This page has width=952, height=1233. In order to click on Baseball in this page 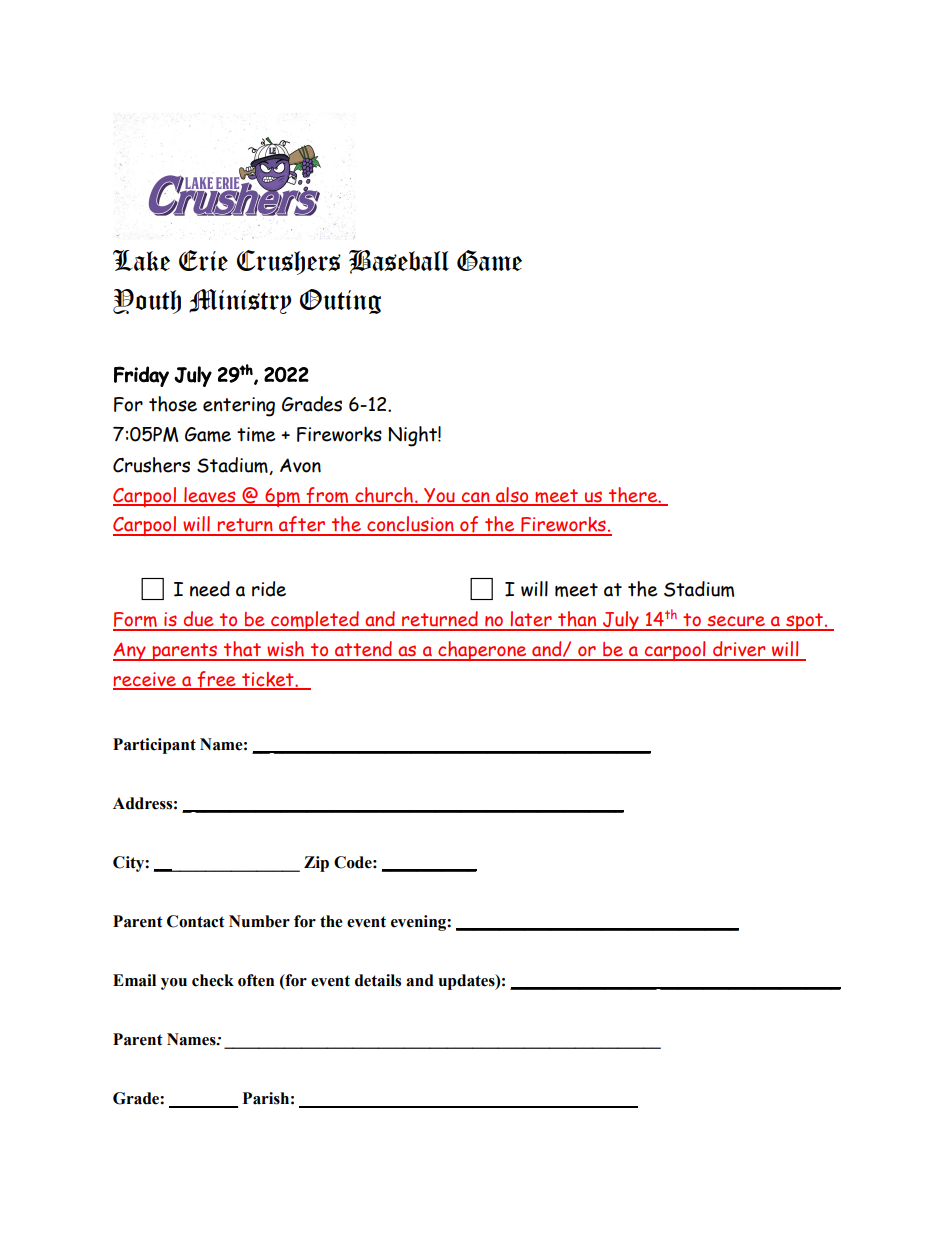, I will do `click(399, 262)`.
